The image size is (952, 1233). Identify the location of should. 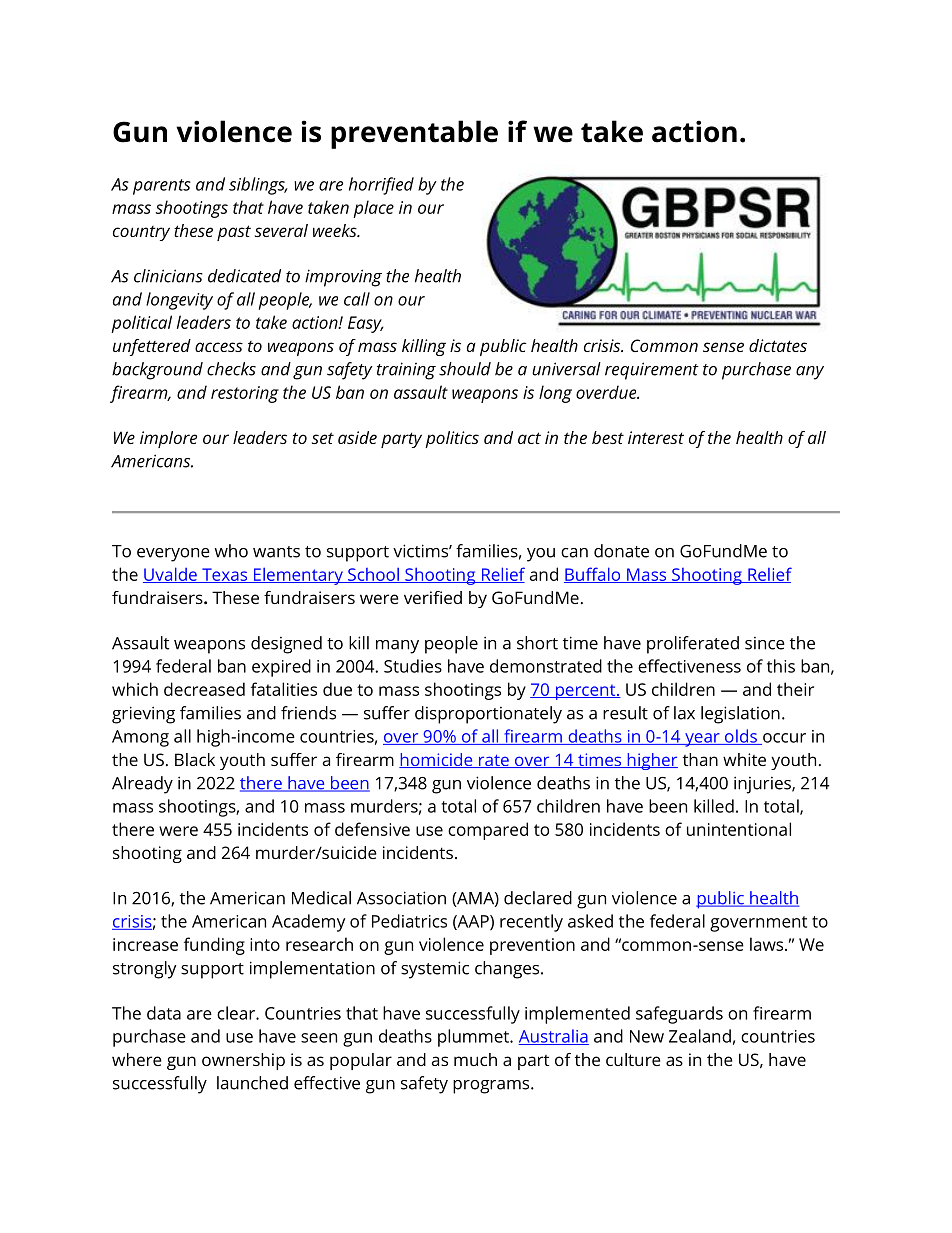
(465, 369).
